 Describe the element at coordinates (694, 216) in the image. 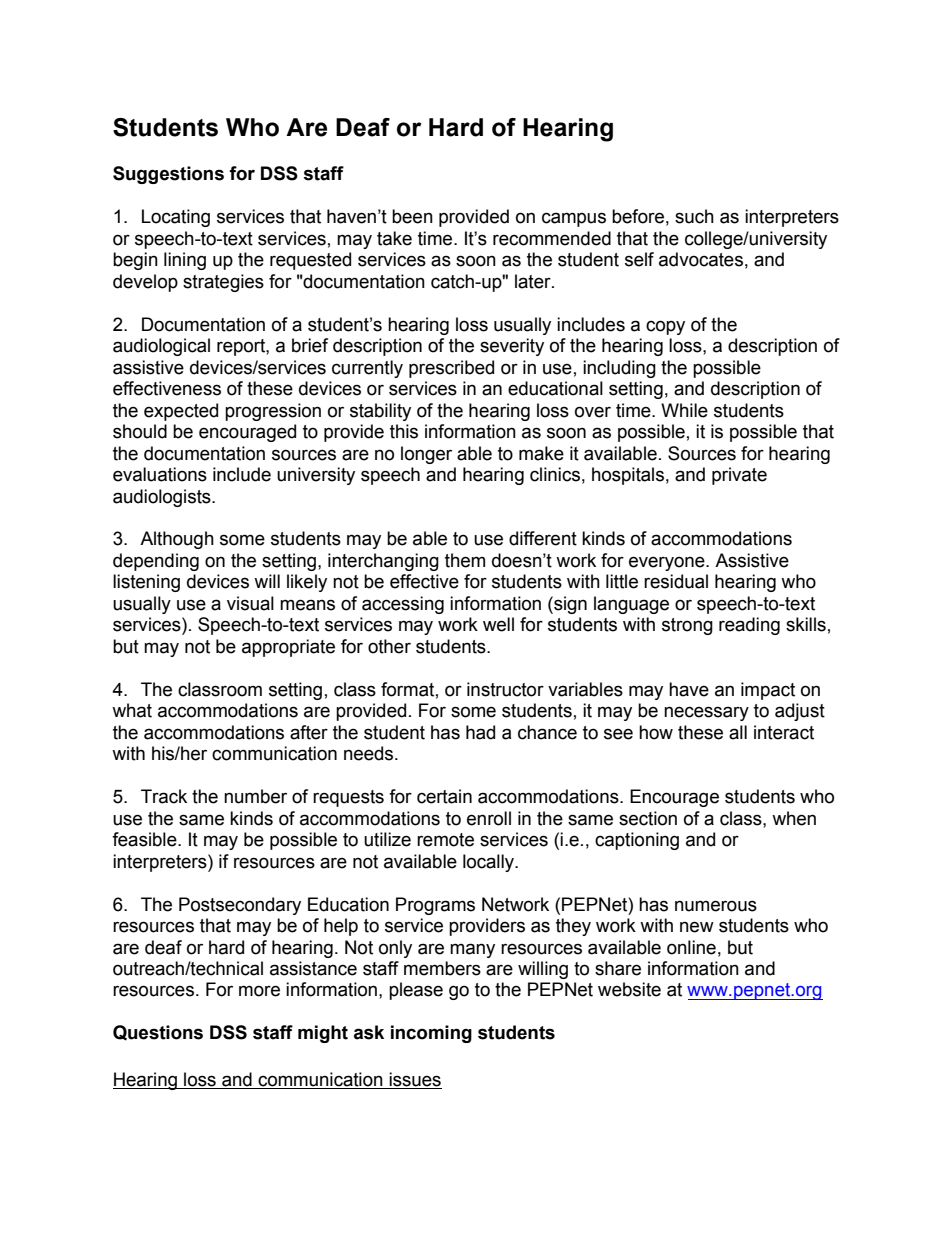

I see `such` at that location.
